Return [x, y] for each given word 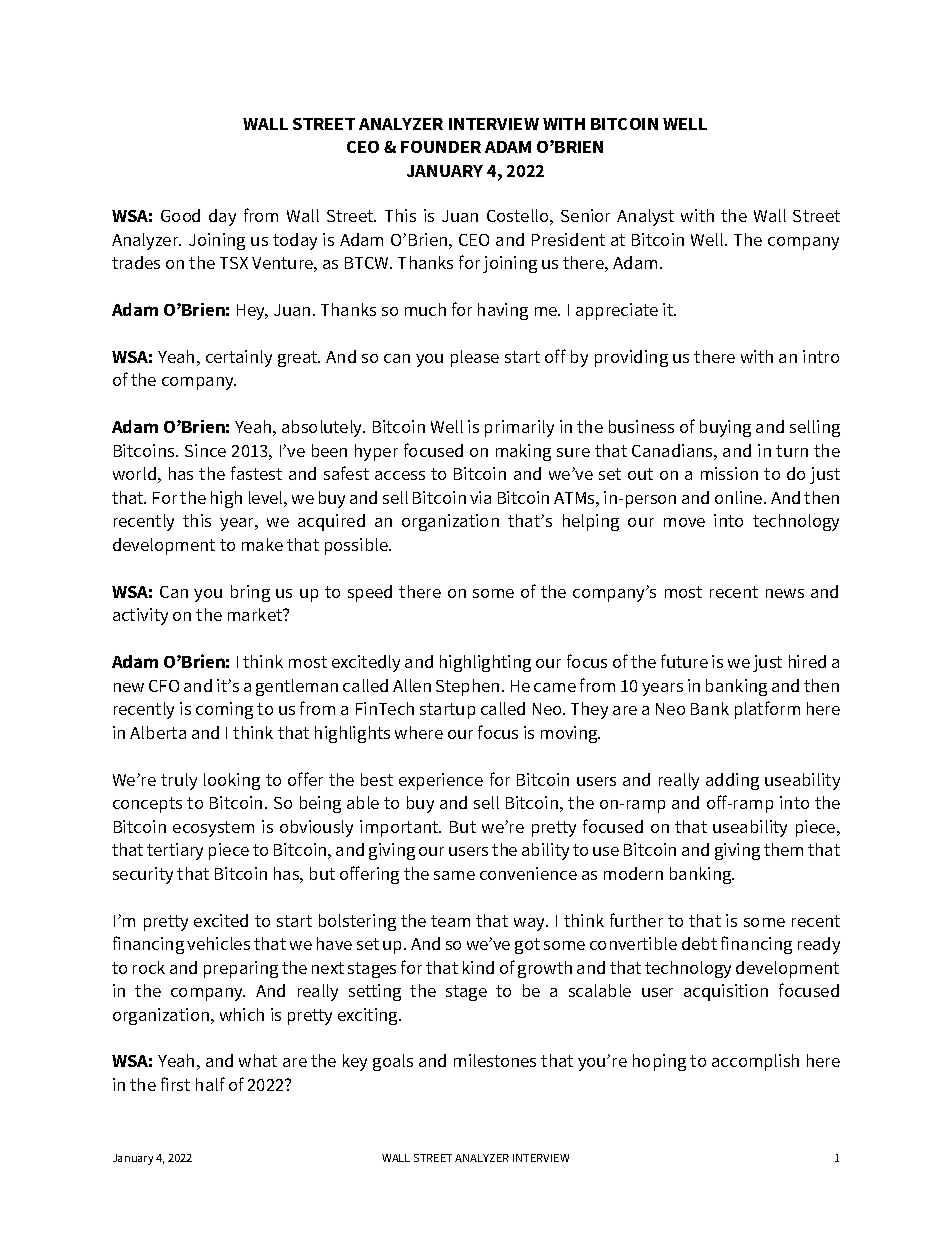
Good [180, 215]
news [785, 593]
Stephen [467, 687]
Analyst [645, 217]
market [256, 614]
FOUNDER [441, 147]
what [258, 1060]
